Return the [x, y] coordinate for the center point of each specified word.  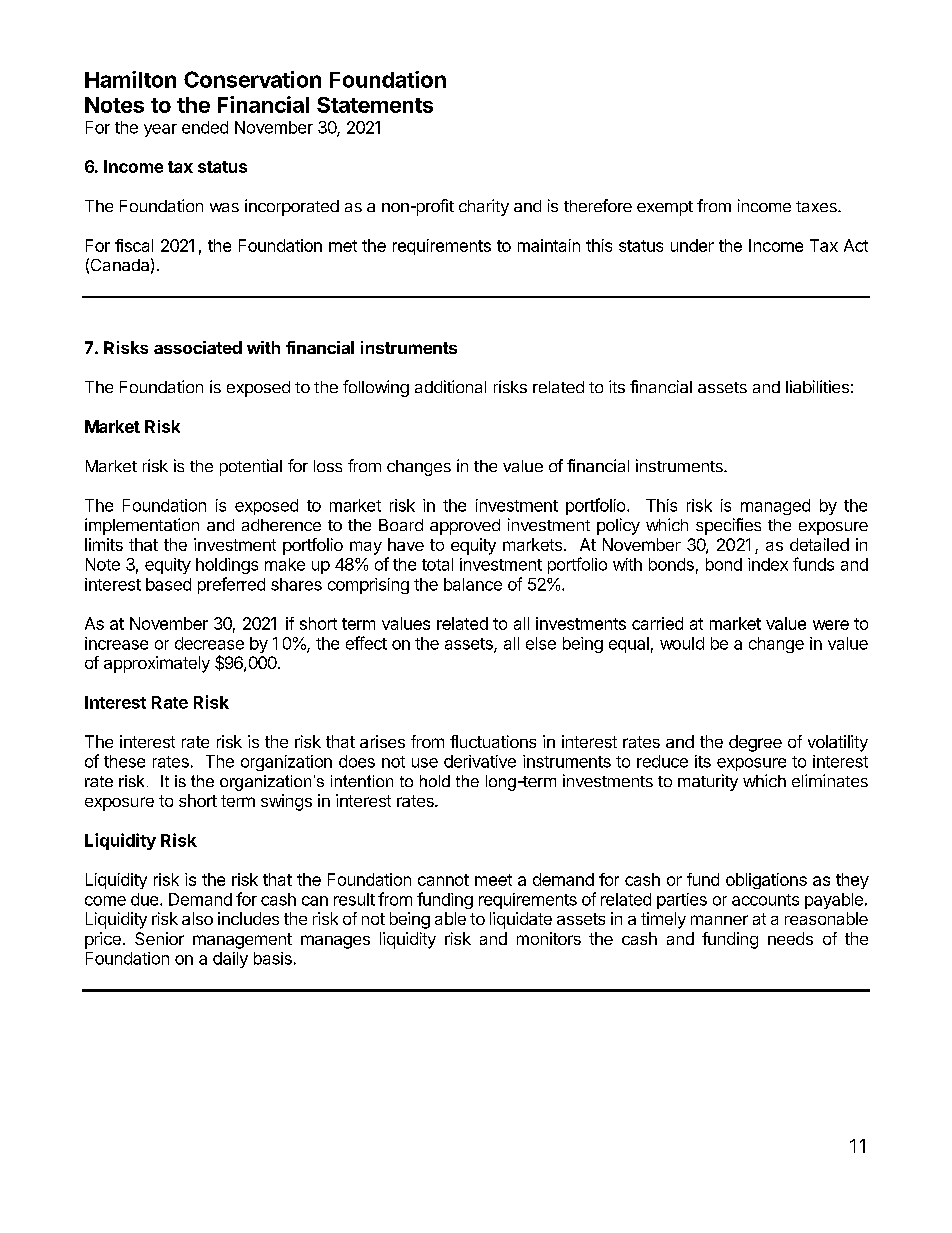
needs [790, 938]
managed [775, 507]
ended [205, 127]
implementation [142, 526]
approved [465, 527]
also [197, 918]
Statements [375, 105]
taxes [817, 206]
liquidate [521, 920]
